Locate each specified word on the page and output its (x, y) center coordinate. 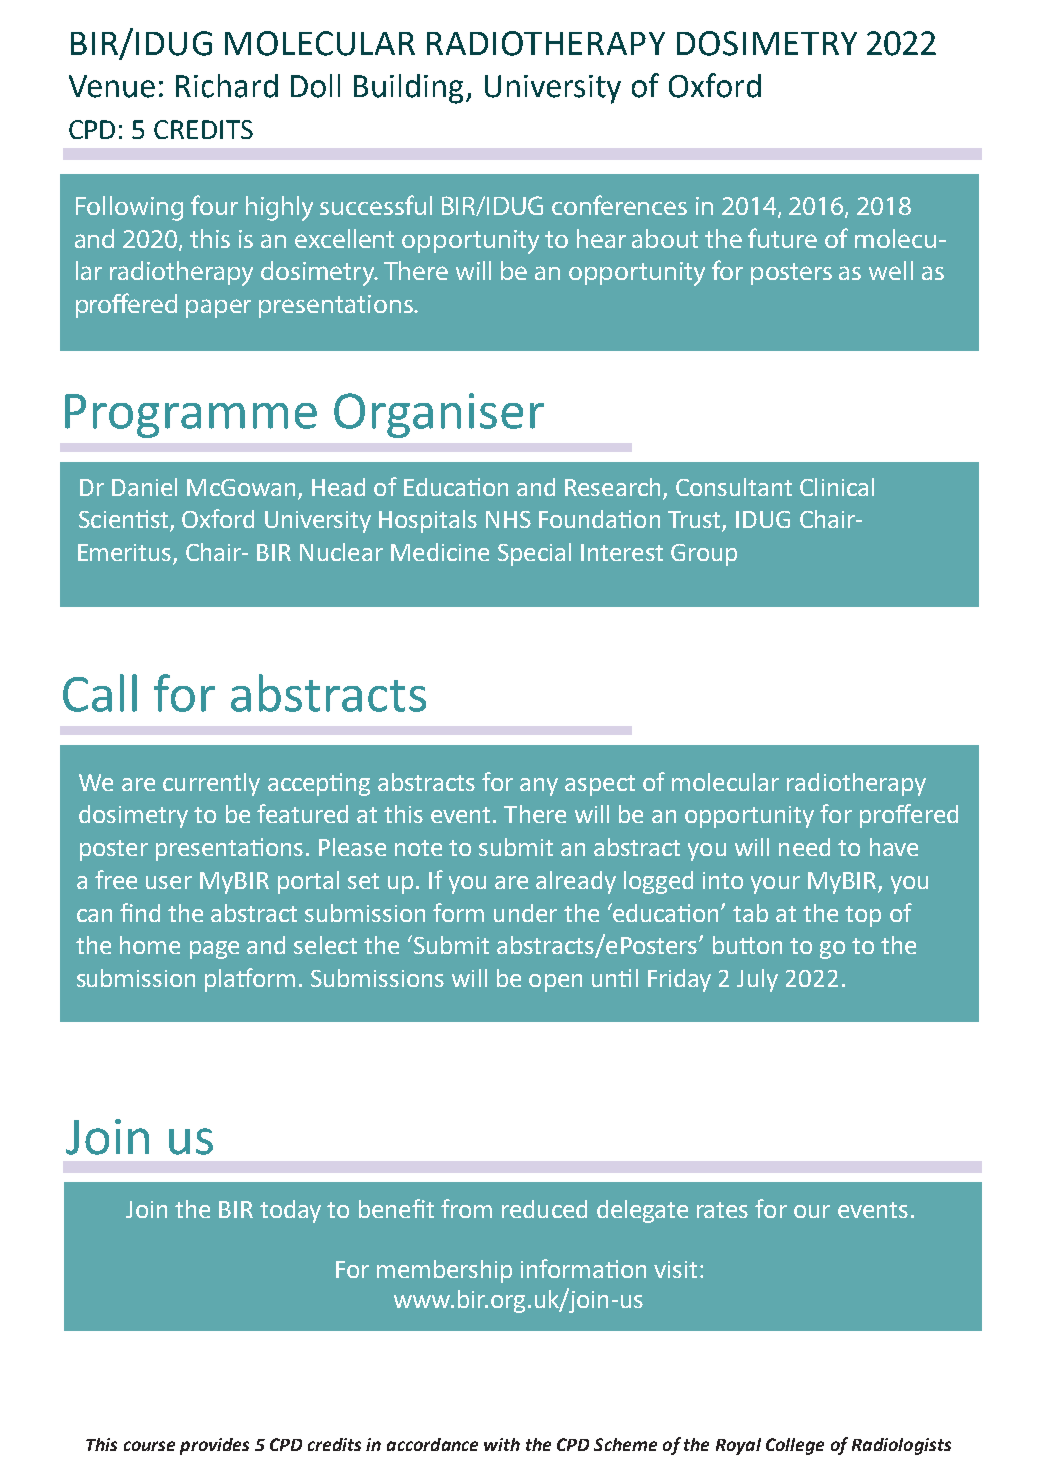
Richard (227, 86)
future (782, 238)
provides (214, 1446)
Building (408, 89)
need (804, 847)
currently (211, 784)
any (539, 787)
